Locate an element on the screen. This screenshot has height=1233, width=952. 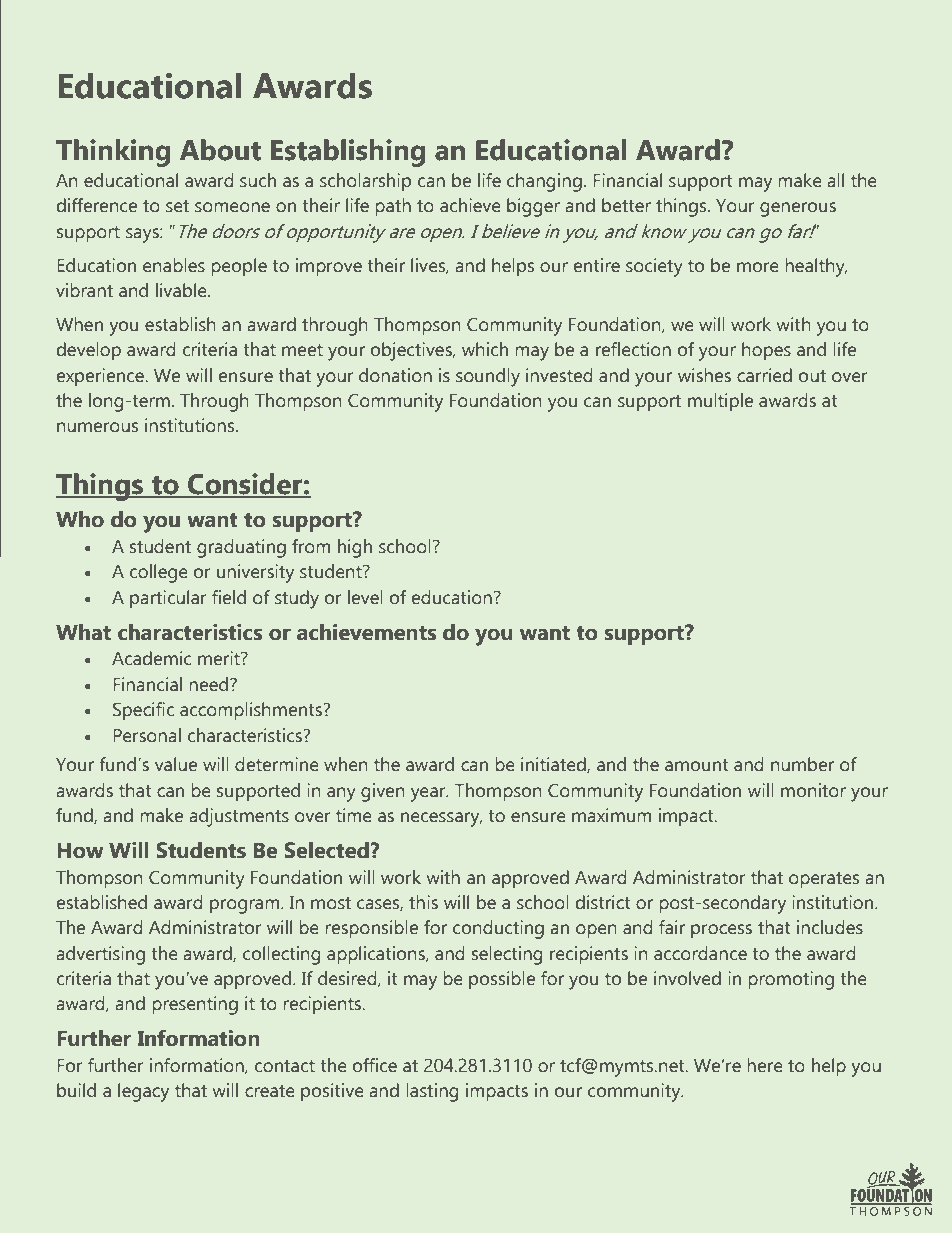
legacy is located at coordinates (143, 1092).
